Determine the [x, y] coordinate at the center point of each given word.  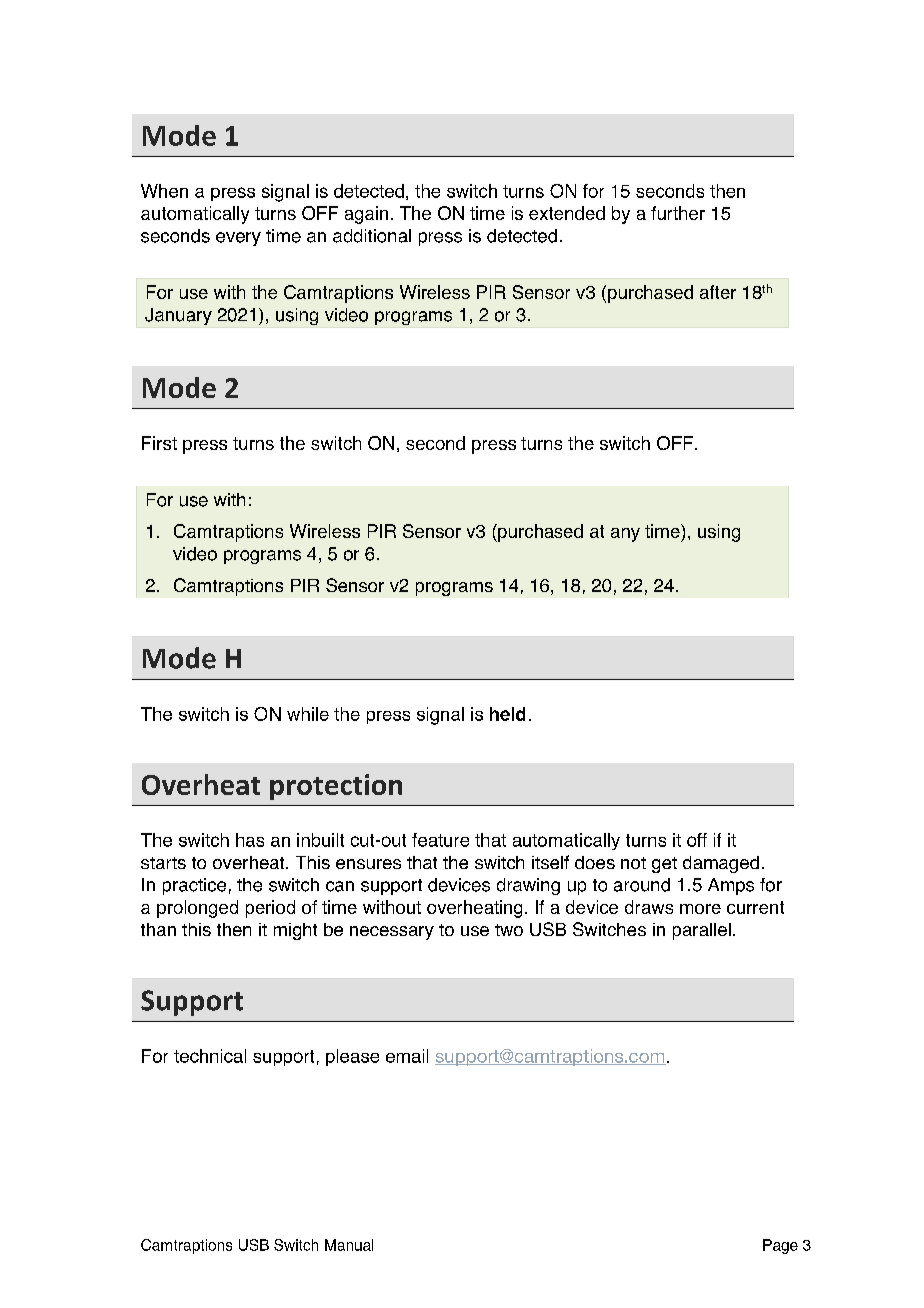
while [308, 714]
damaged [721, 864]
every [238, 239]
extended [567, 213]
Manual [349, 1245]
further [678, 213]
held [507, 714]
